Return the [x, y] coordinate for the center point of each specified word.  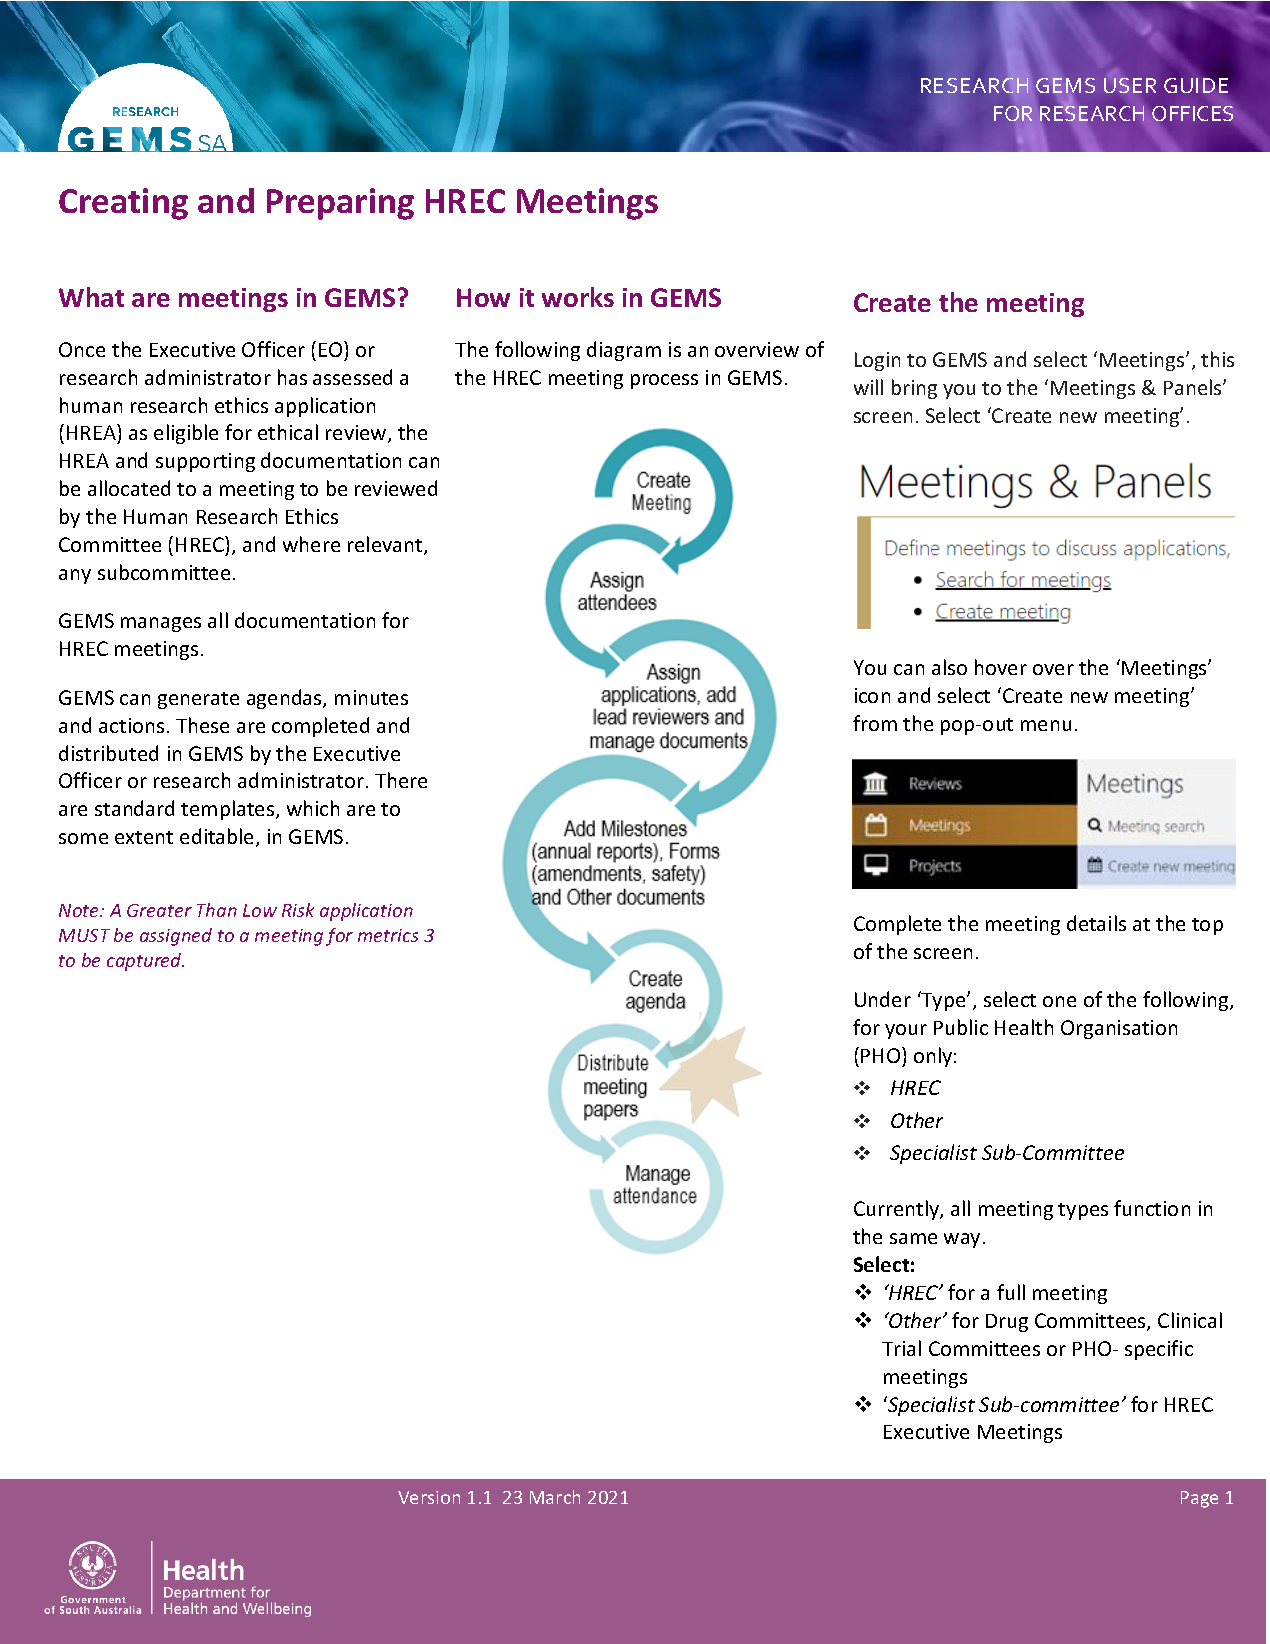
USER [1130, 84]
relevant [386, 545]
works [578, 297]
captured [145, 962]
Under [883, 999]
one [1059, 1001]
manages [161, 624]
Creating [123, 204]
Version [429, 1497]
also [949, 667]
